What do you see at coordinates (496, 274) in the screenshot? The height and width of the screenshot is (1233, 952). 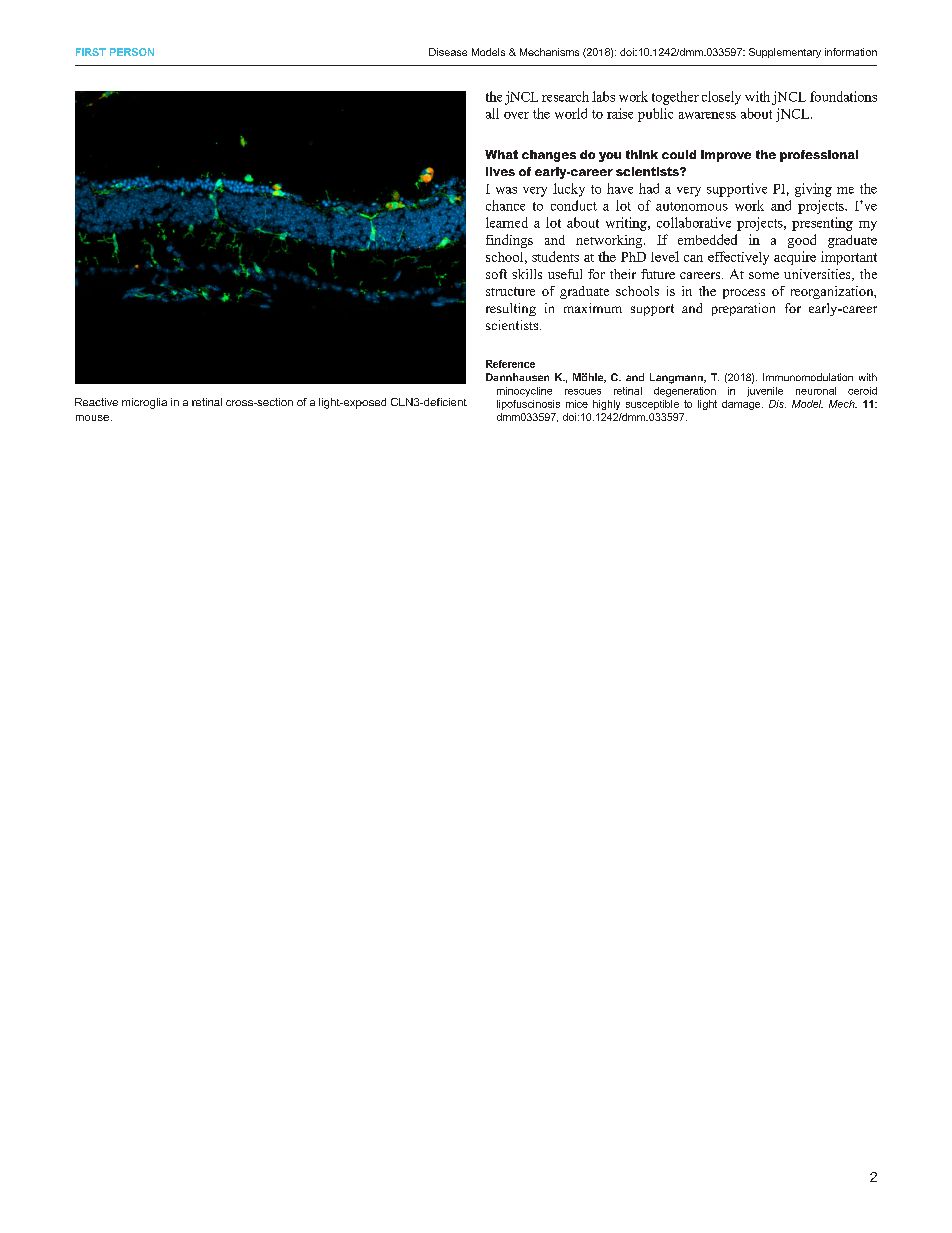 I see `soft` at bounding box center [496, 274].
